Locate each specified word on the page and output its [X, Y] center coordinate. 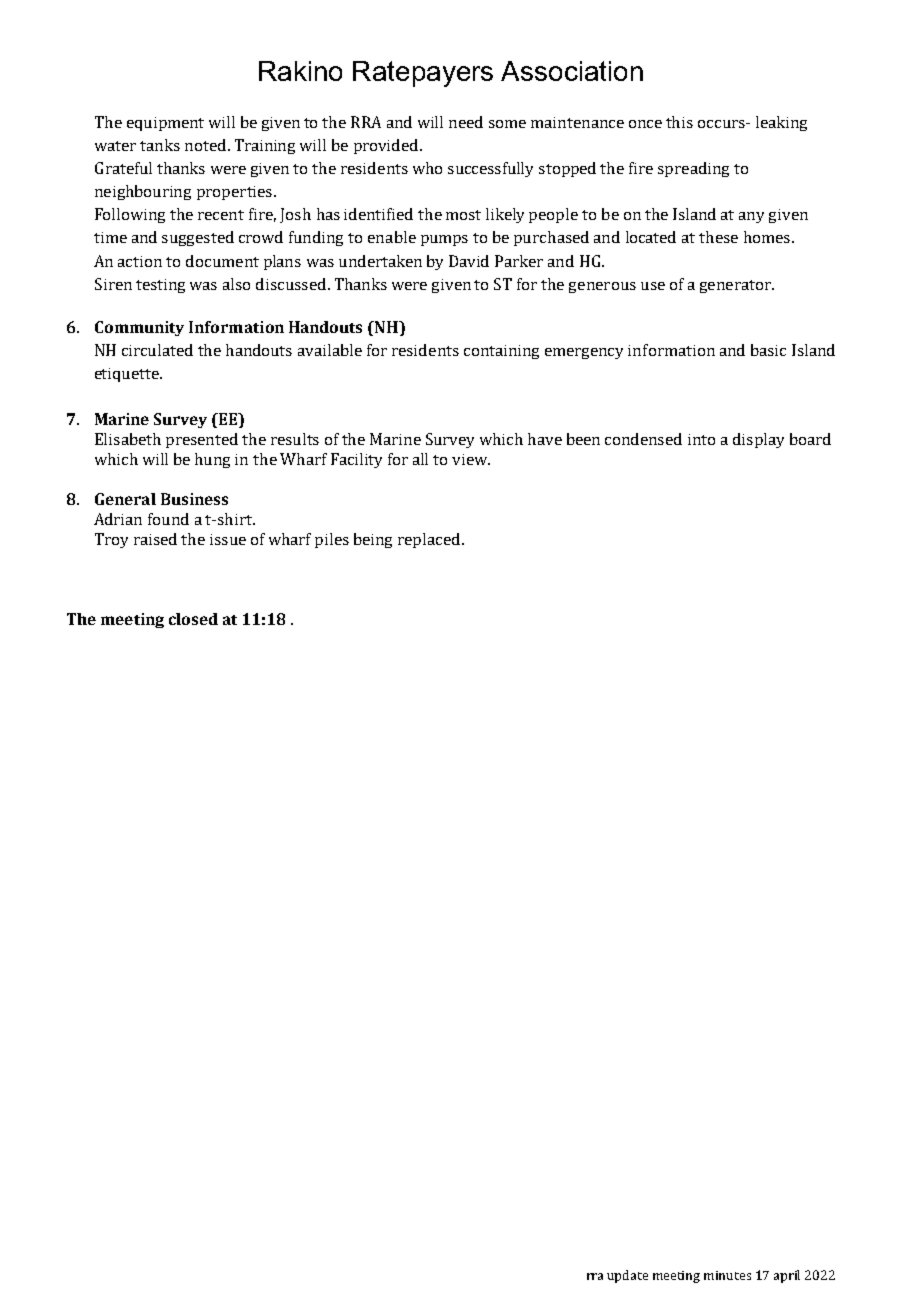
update [627, 1276]
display [758, 440]
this [679, 122]
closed [193, 619]
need [466, 122]
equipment [165, 124]
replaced [430, 540]
